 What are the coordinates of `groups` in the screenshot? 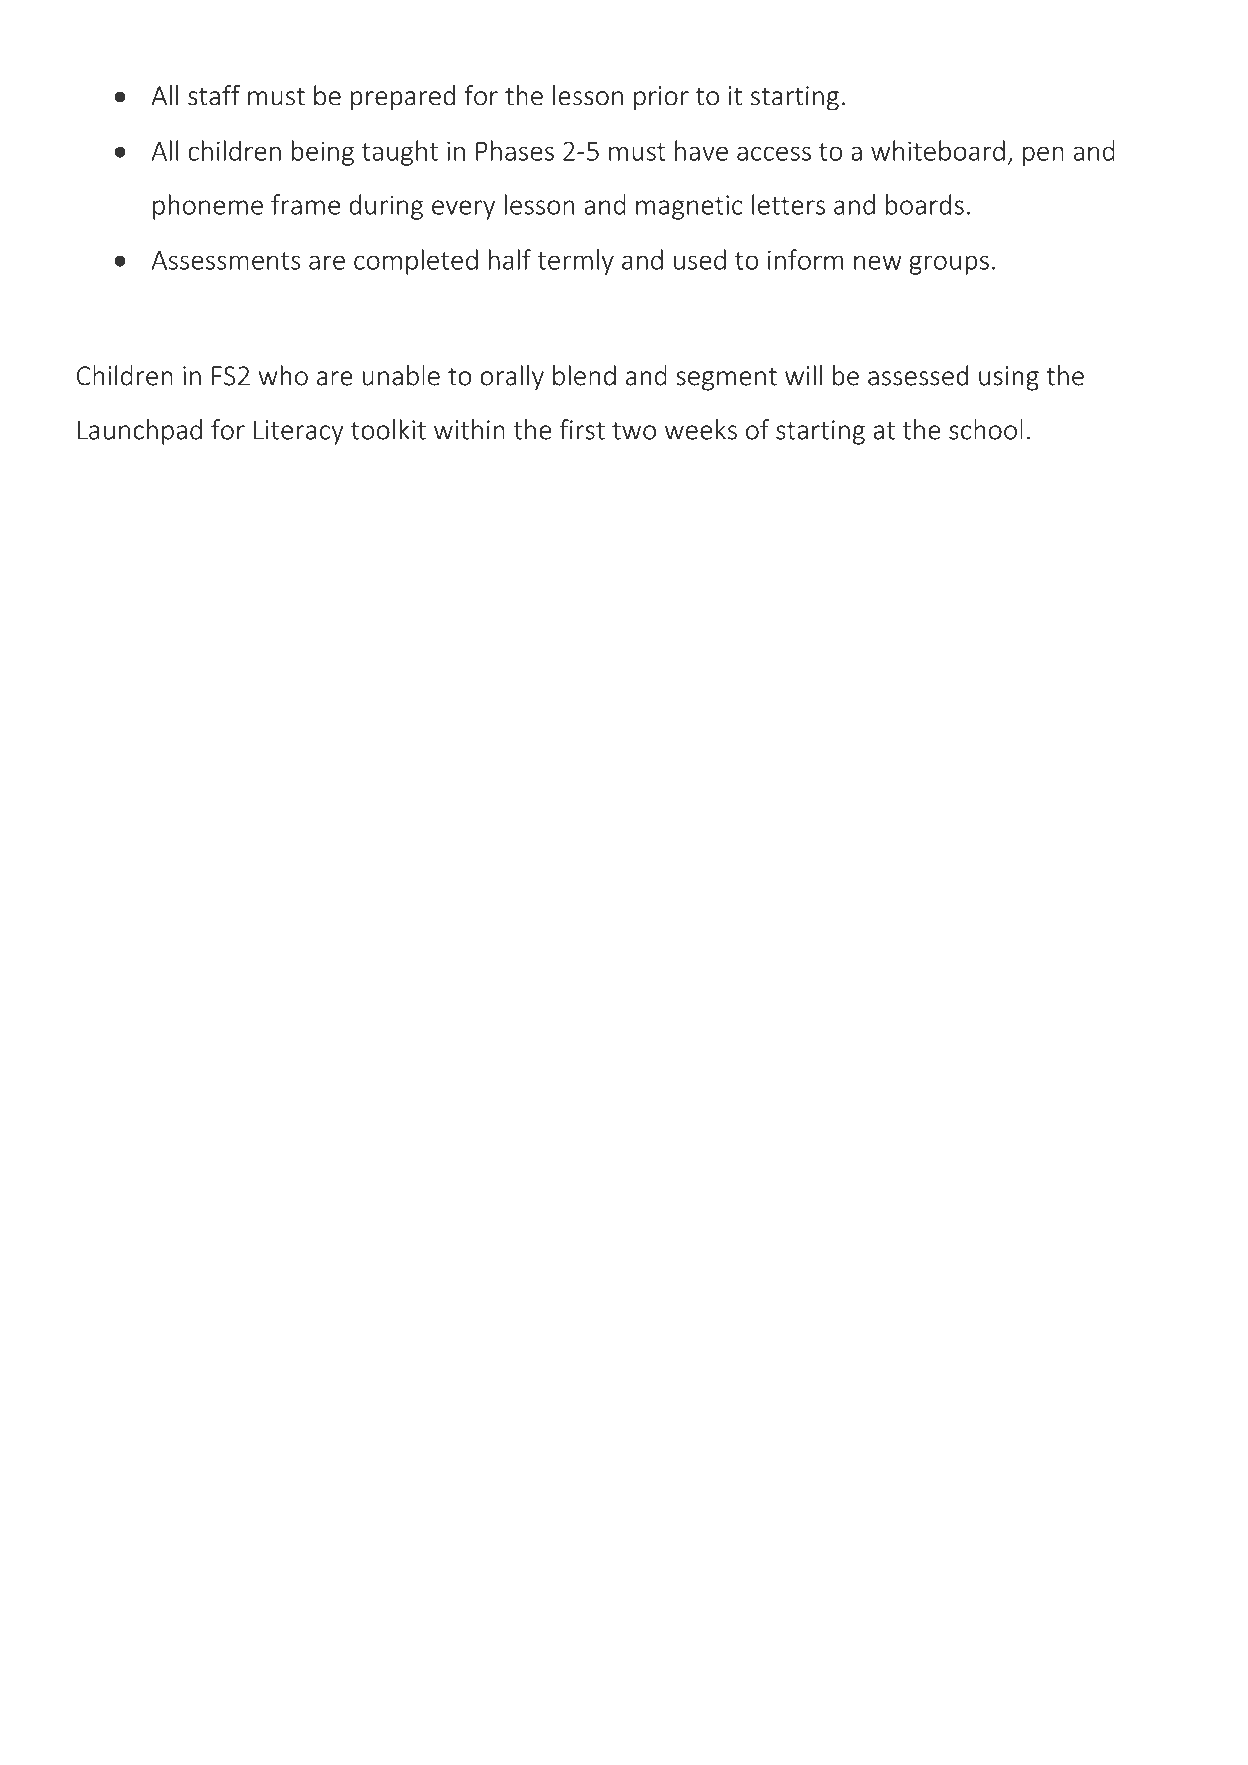 It's located at (949, 265).
